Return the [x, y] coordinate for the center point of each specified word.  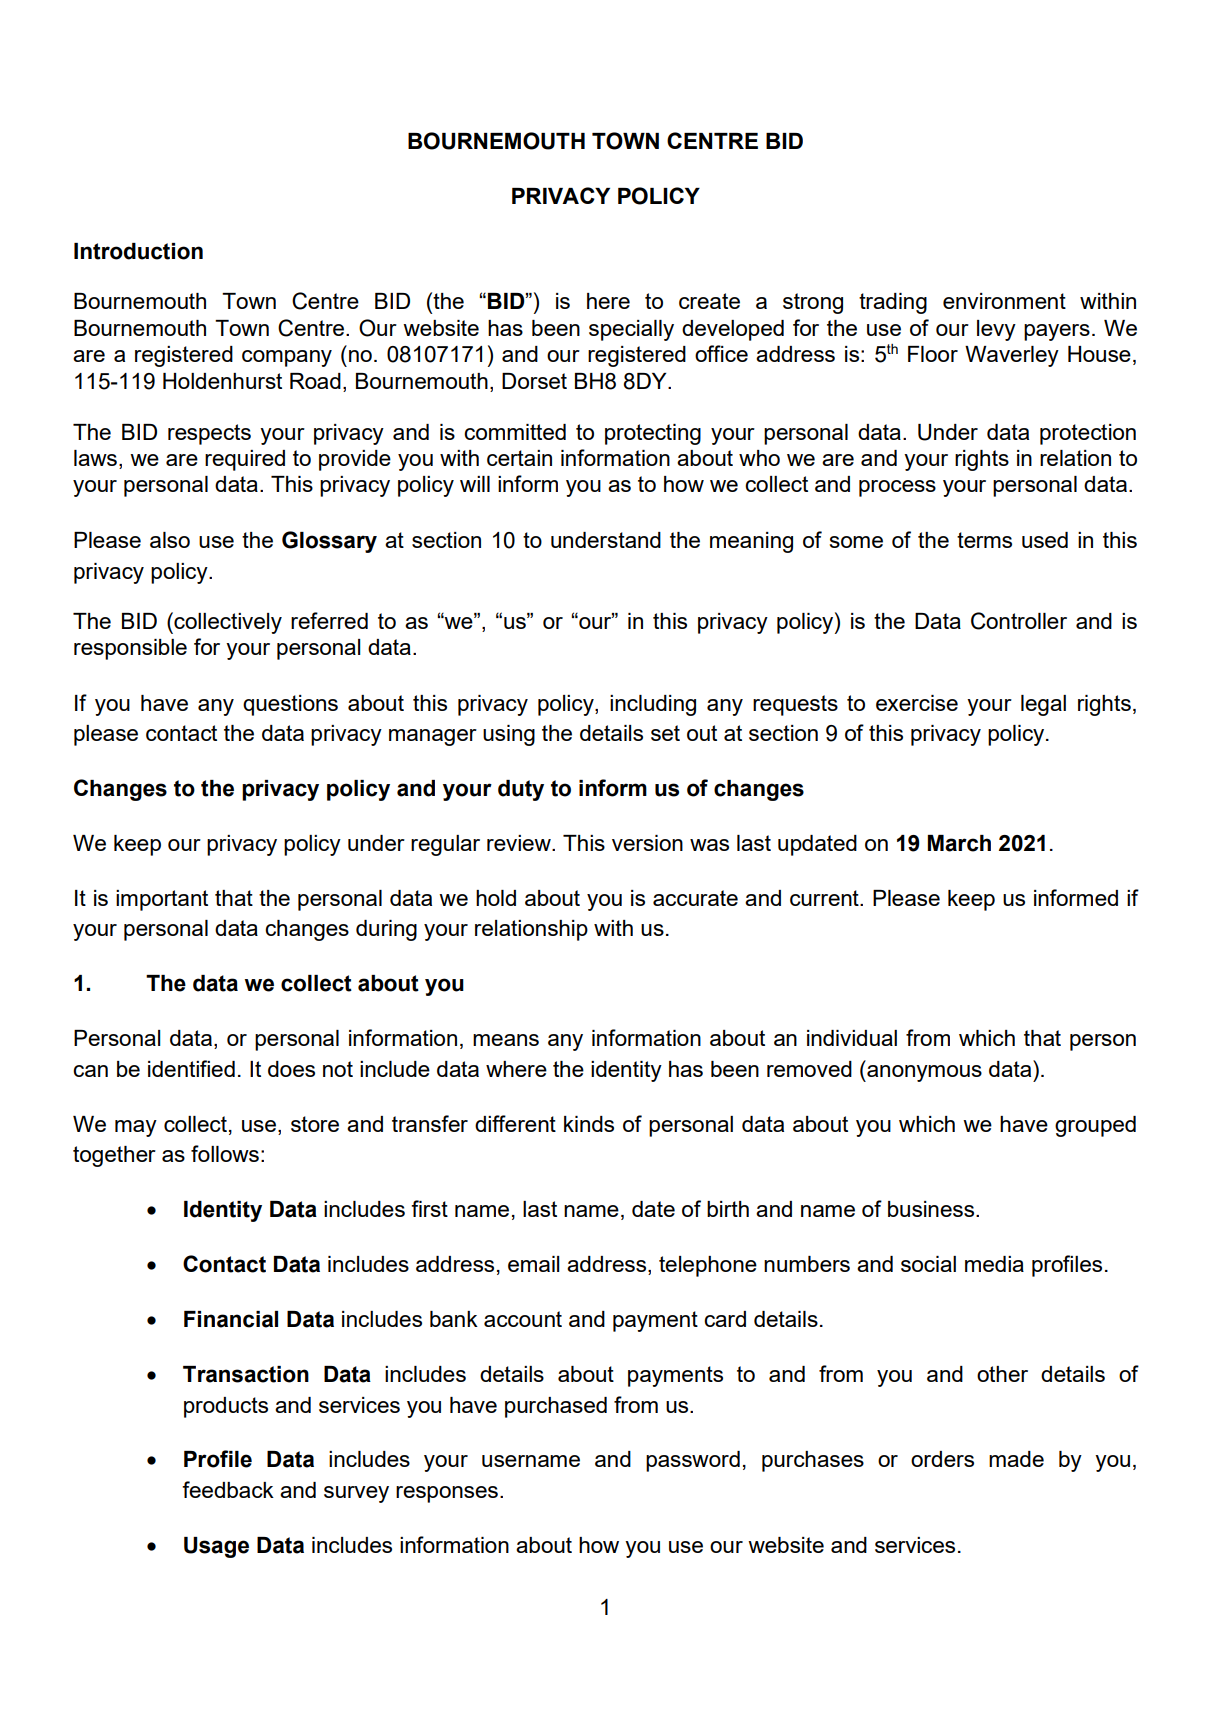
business [931, 1209]
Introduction [138, 251]
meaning [751, 542]
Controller [1019, 621]
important [162, 900]
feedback [228, 1489]
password [693, 1461]
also [170, 540]
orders [942, 1459]
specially [631, 330]
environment [1004, 301]
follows [225, 1153]
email [533, 1264]
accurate [695, 898]
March [959, 843]
